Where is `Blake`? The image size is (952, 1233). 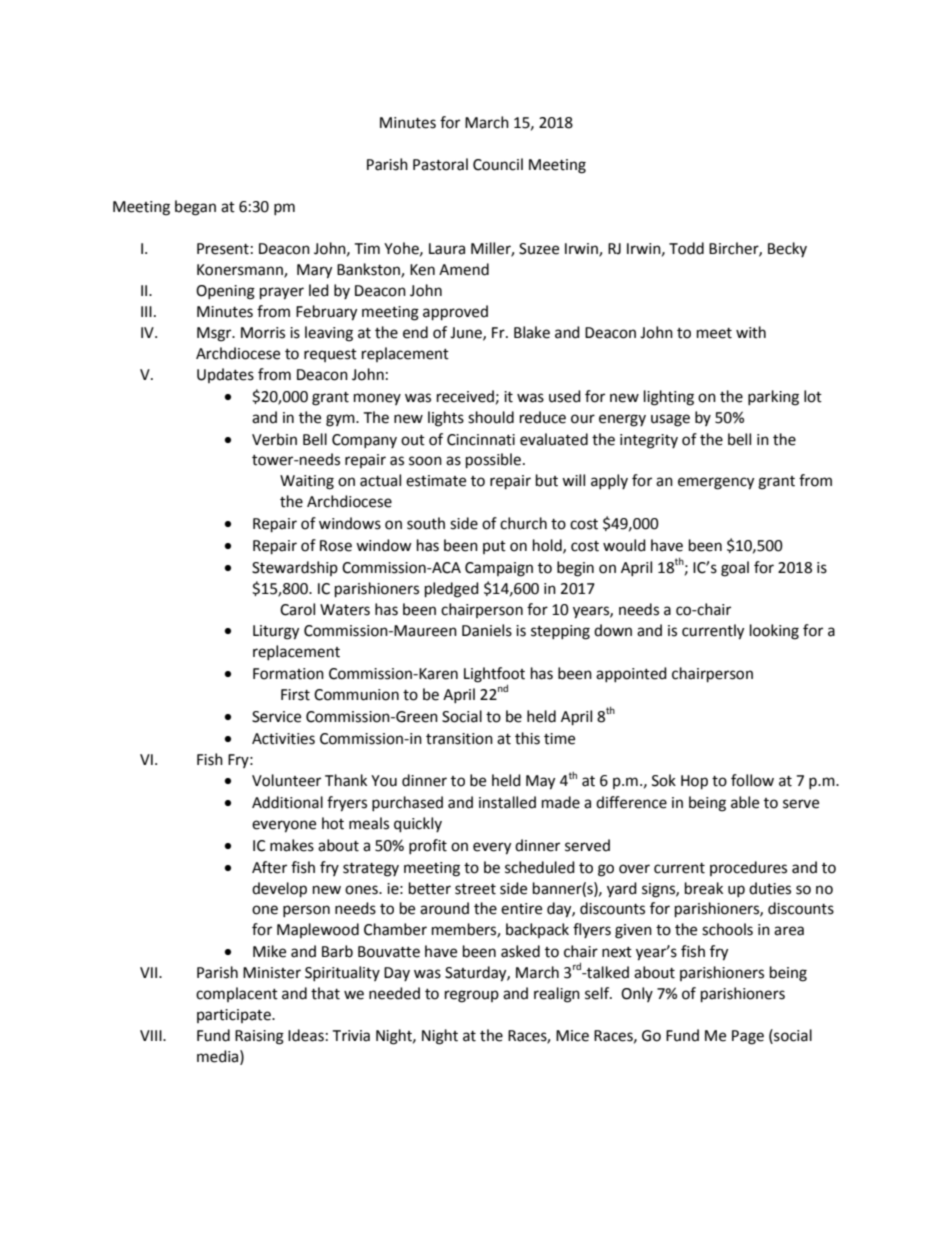
Blake is located at coordinates (532, 332).
